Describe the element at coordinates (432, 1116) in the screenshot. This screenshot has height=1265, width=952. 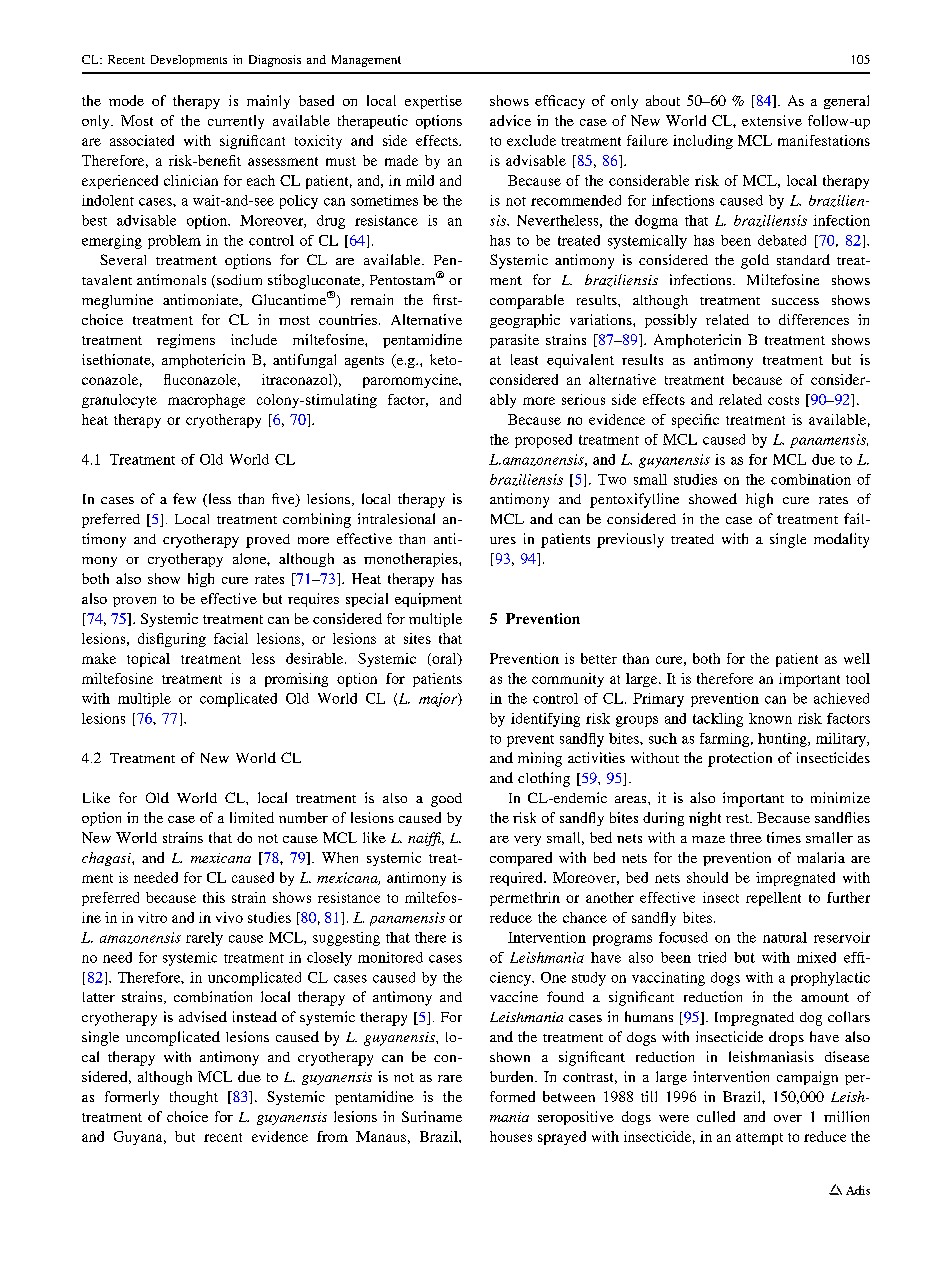
I see `Suriname` at that location.
